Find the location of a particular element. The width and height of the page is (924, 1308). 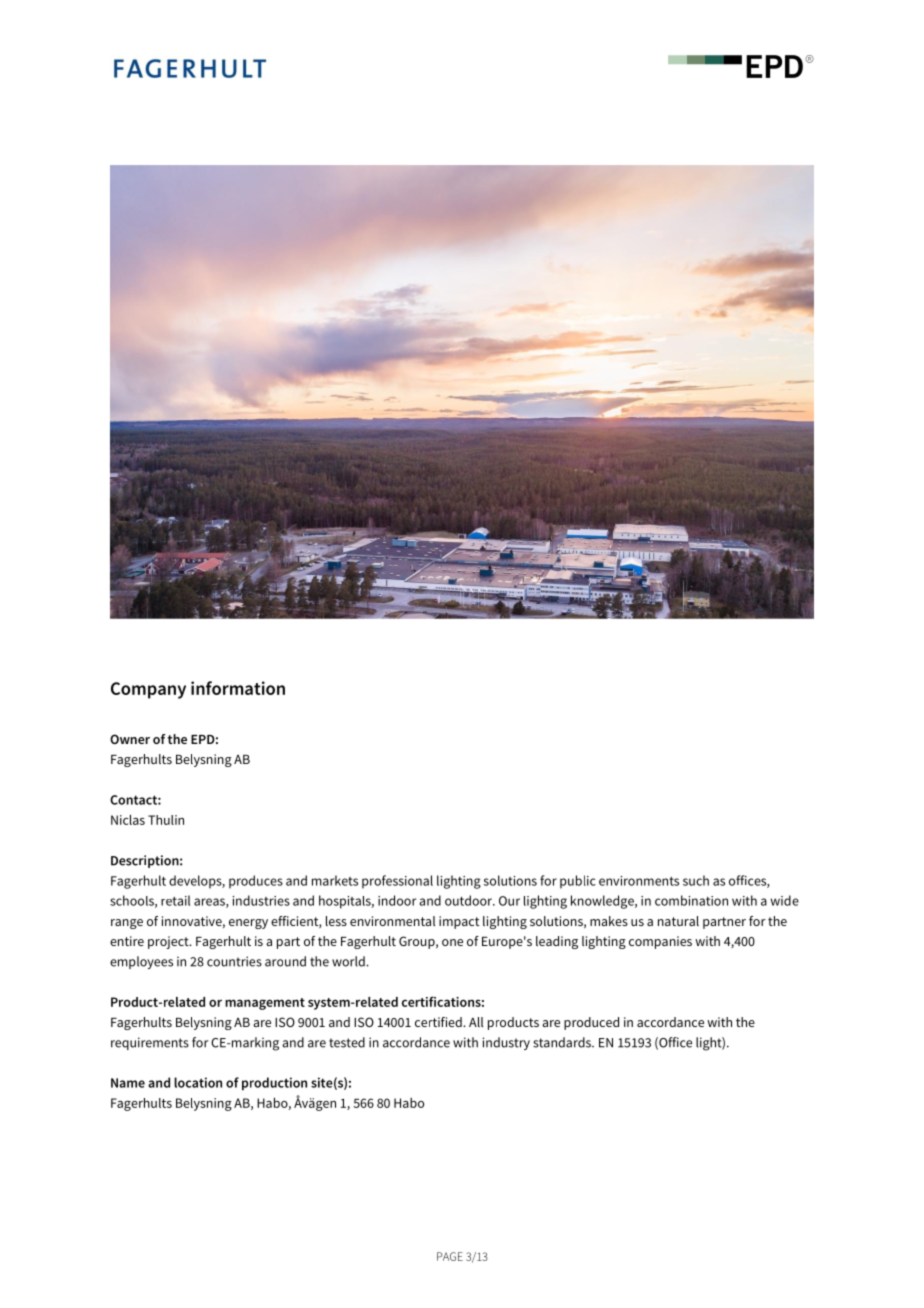

information is located at coordinates (238, 688).
